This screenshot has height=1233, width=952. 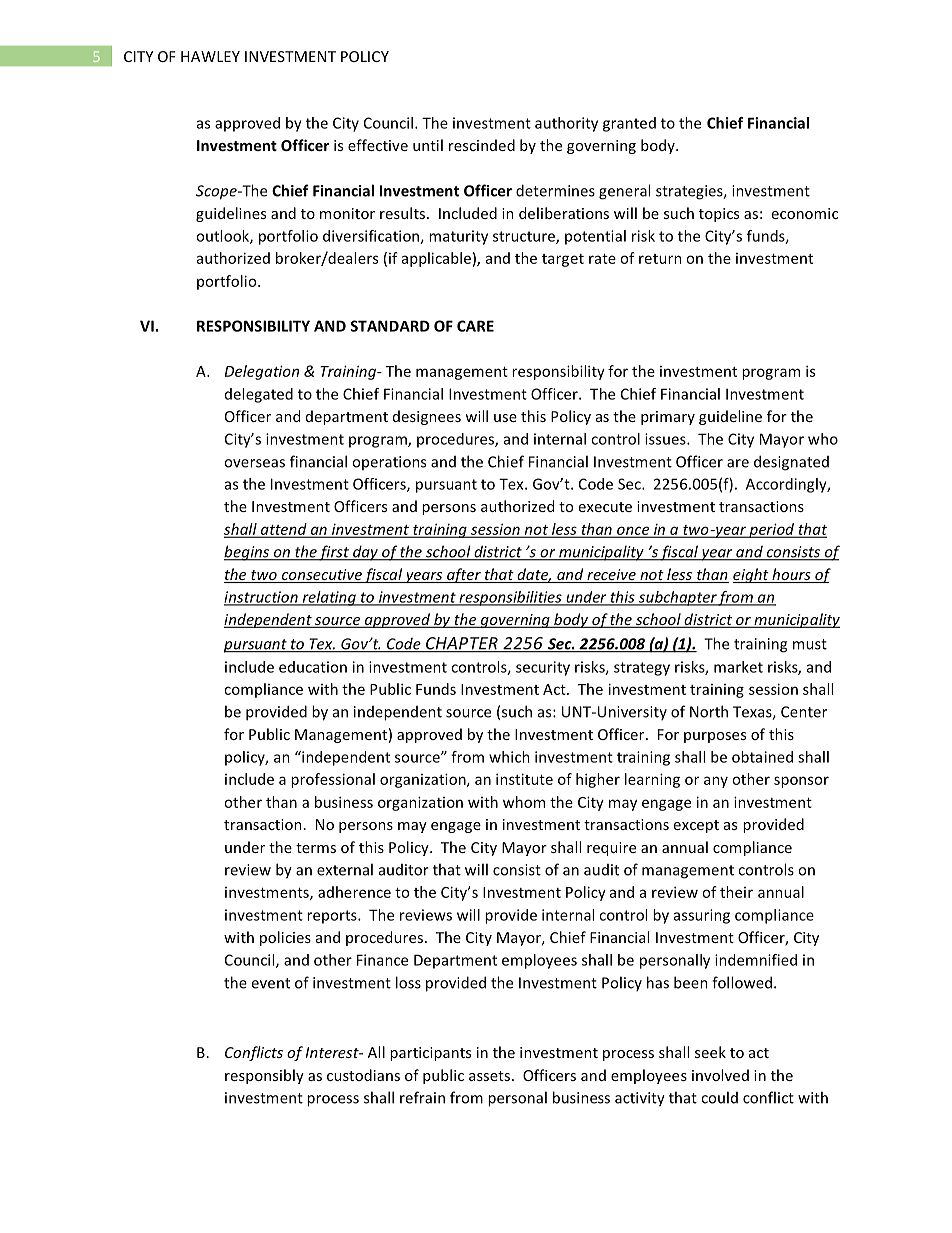 What do you see at coordinates (566, 124) in the screenshot?
I see `authority` at bounding box center [566, 124].
